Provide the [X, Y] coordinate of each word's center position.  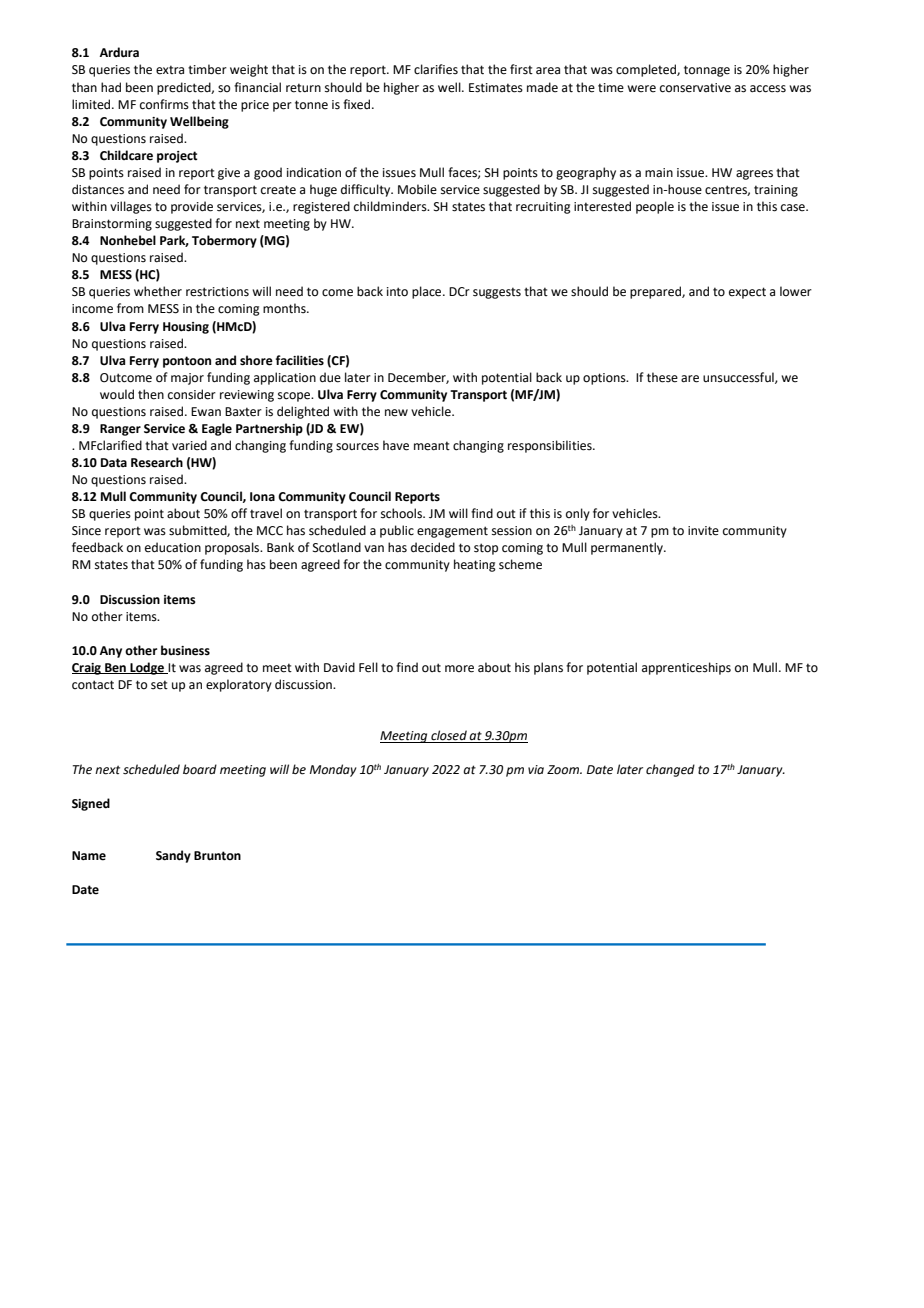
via [536, 769]
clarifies [436, 69]
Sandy [173, 856]
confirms [164, 104]
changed [670, 770]
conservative [695, 88]
